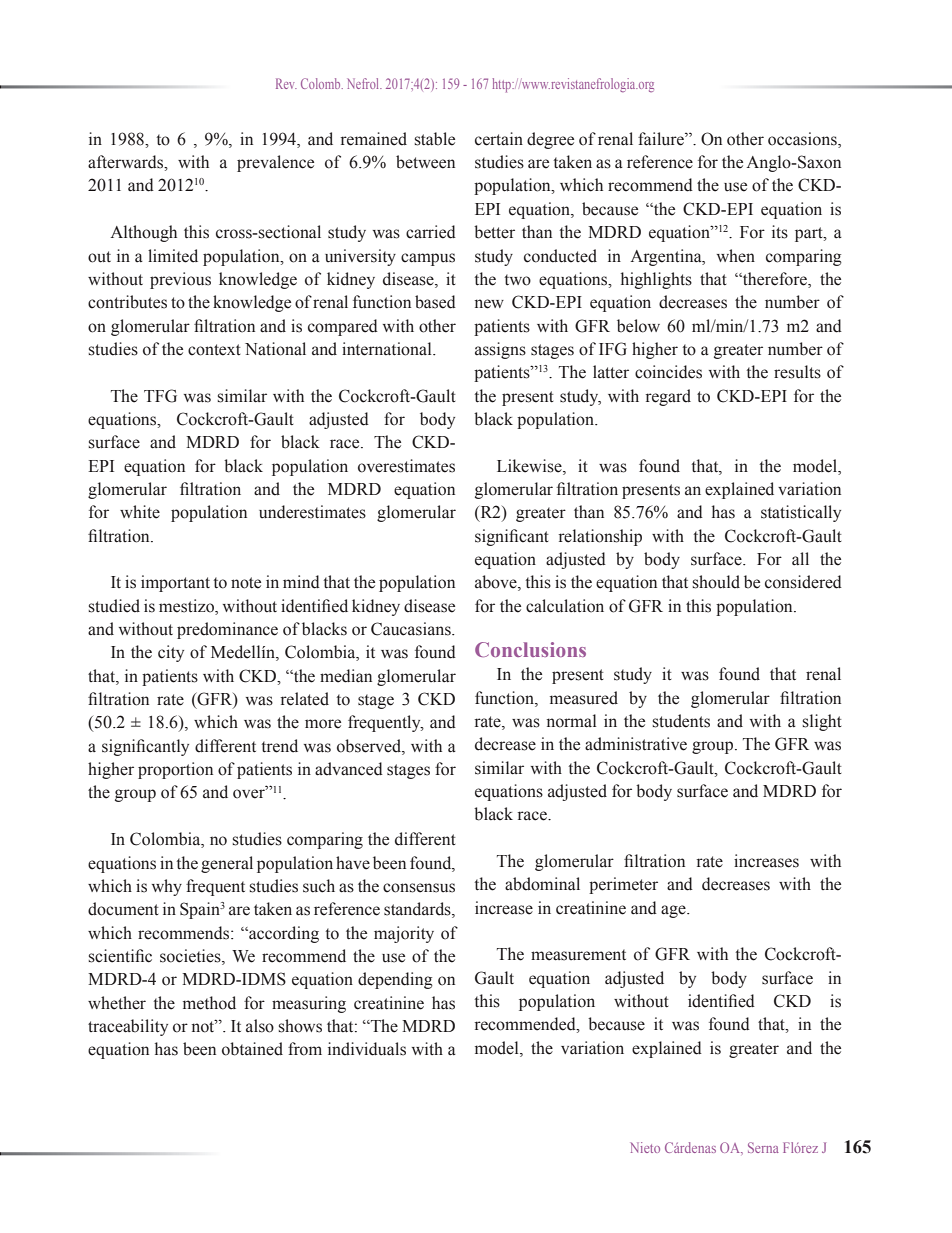 This document has height=1233, width=952. Describe the element at coordinates (175, 583) in the document. I see `important` at that location.
